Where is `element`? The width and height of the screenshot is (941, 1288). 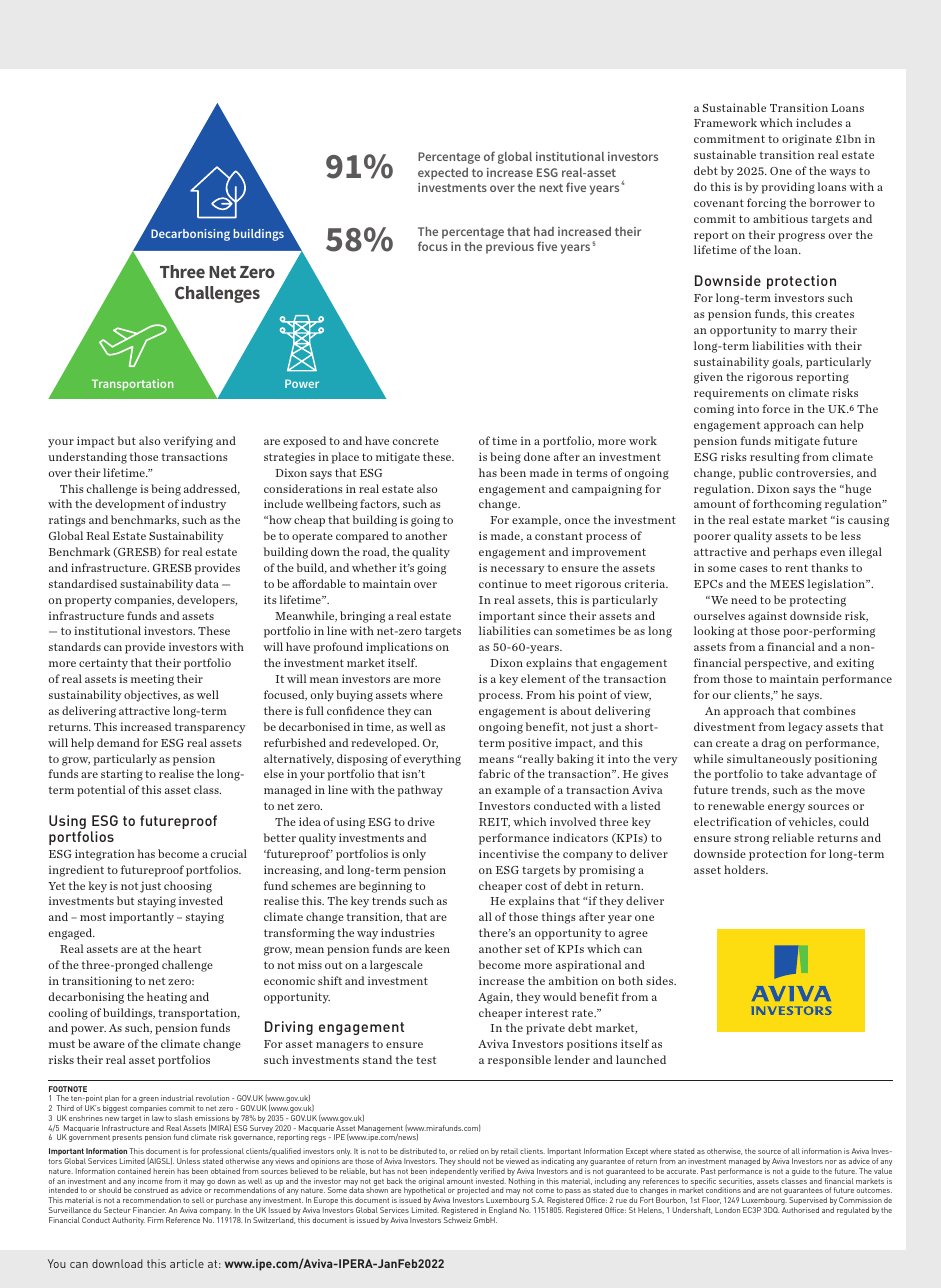
element is located at coordinates (543, 678).
